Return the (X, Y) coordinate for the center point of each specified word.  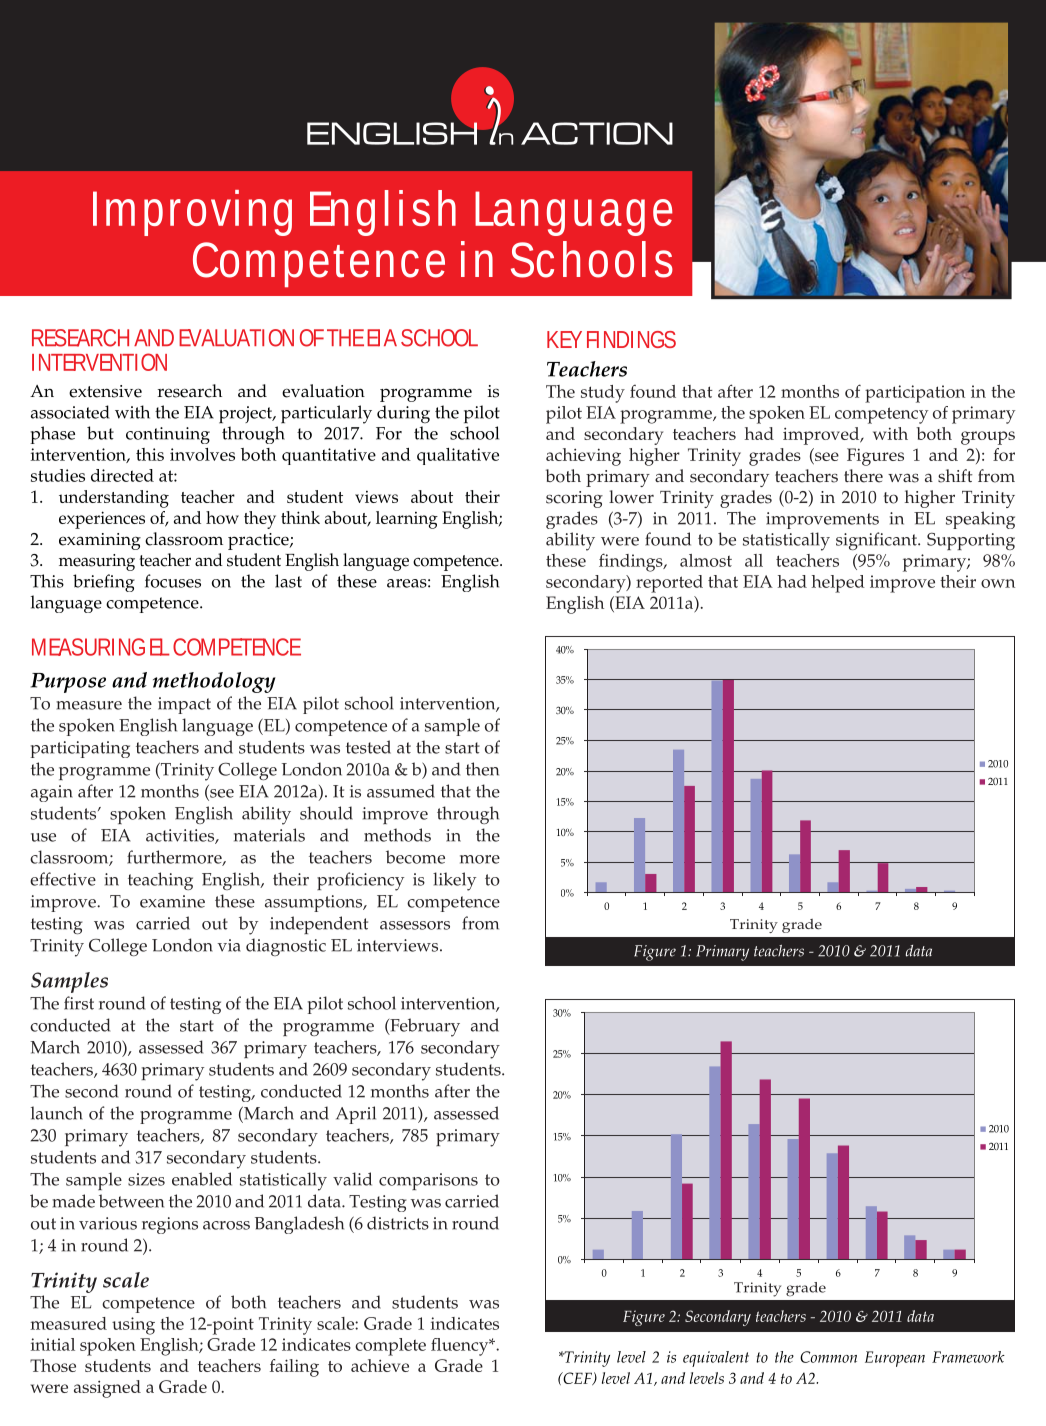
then (482, 769)
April (356, 1115)
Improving (192, 213)
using (133, 1326)
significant (877, 541)
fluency (461, 1347)
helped (838, 584)
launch (57, 1113)
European (895, 1359)
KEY (564, 339)
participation (915, 394)
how (222, 517)
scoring (574, 499)
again (52, 793)
